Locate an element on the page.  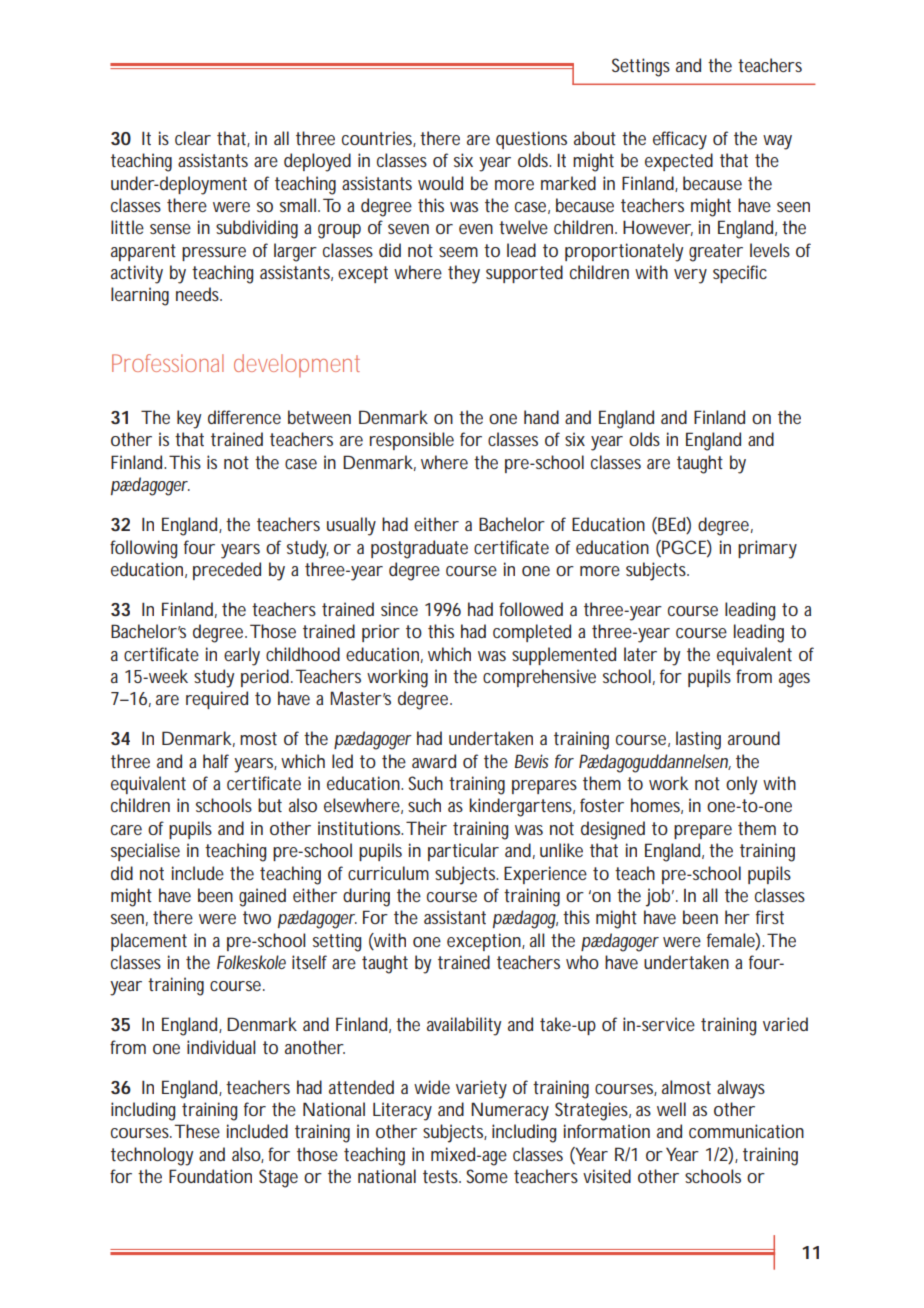
Professional is located at coordinates (168, 363).
